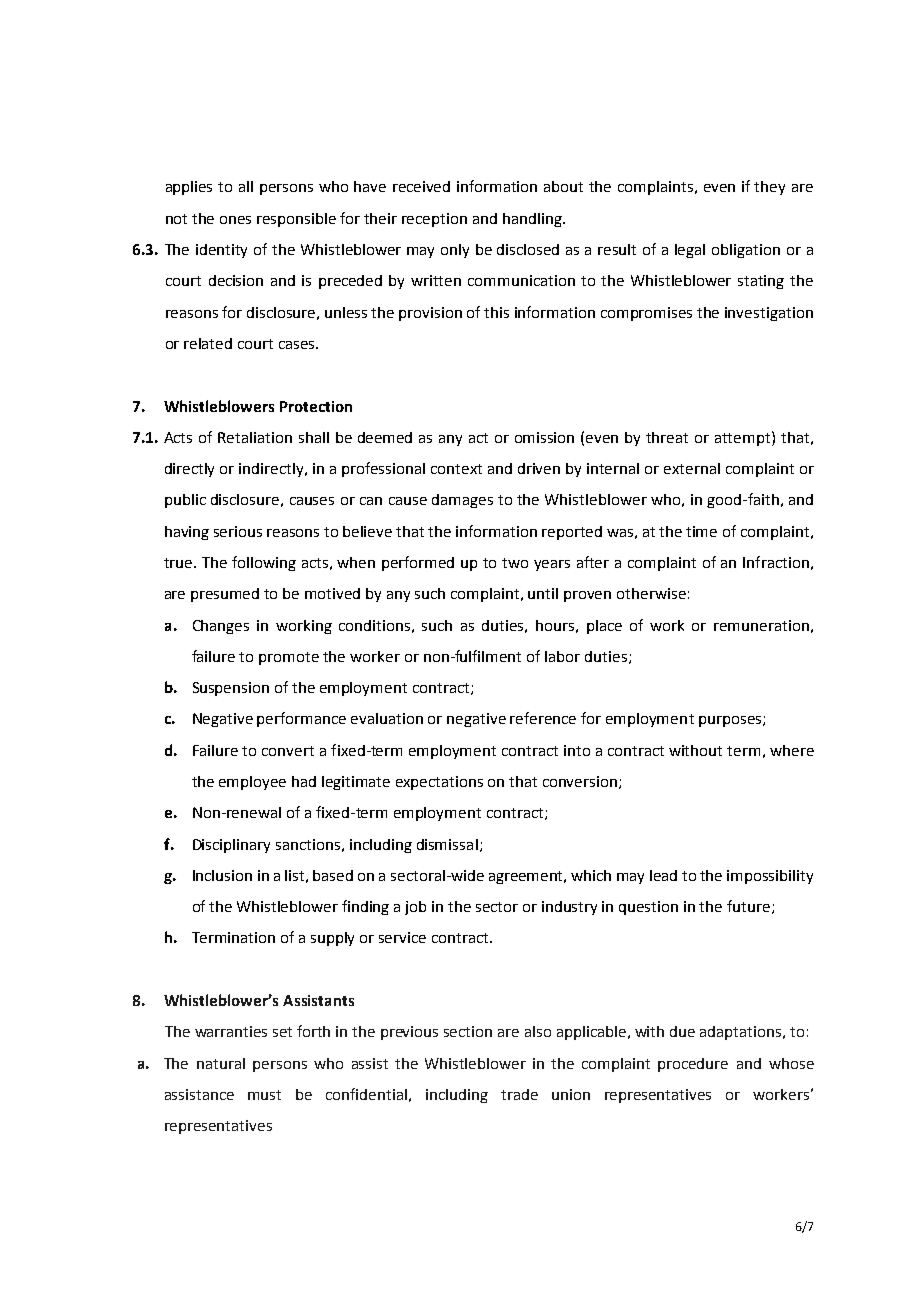 This screenshot has height=1308, width=924. Describe the element at coordinates (252, 783) in the screenshot. I see `employee` at that location.
